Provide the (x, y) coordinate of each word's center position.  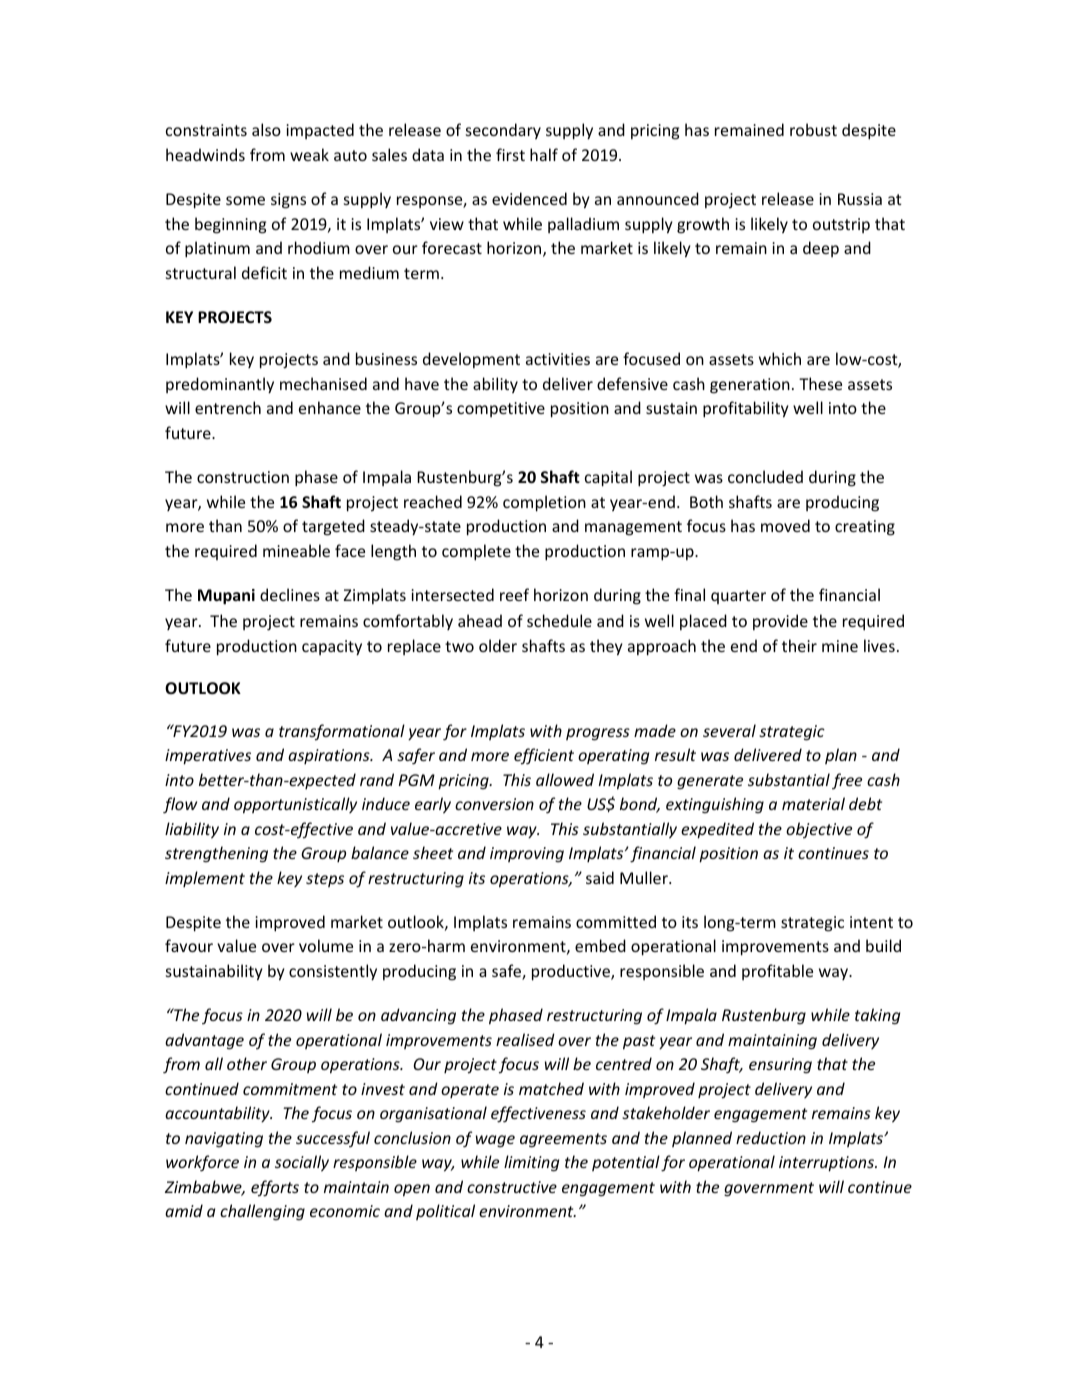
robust (813, 129)
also (266, 129)
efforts (275, 1188)
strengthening (216, 854)
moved (785, 525)
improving (527, 855)
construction (243, 477)
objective (819, 830)
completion (544, 503)
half (544, 154)
